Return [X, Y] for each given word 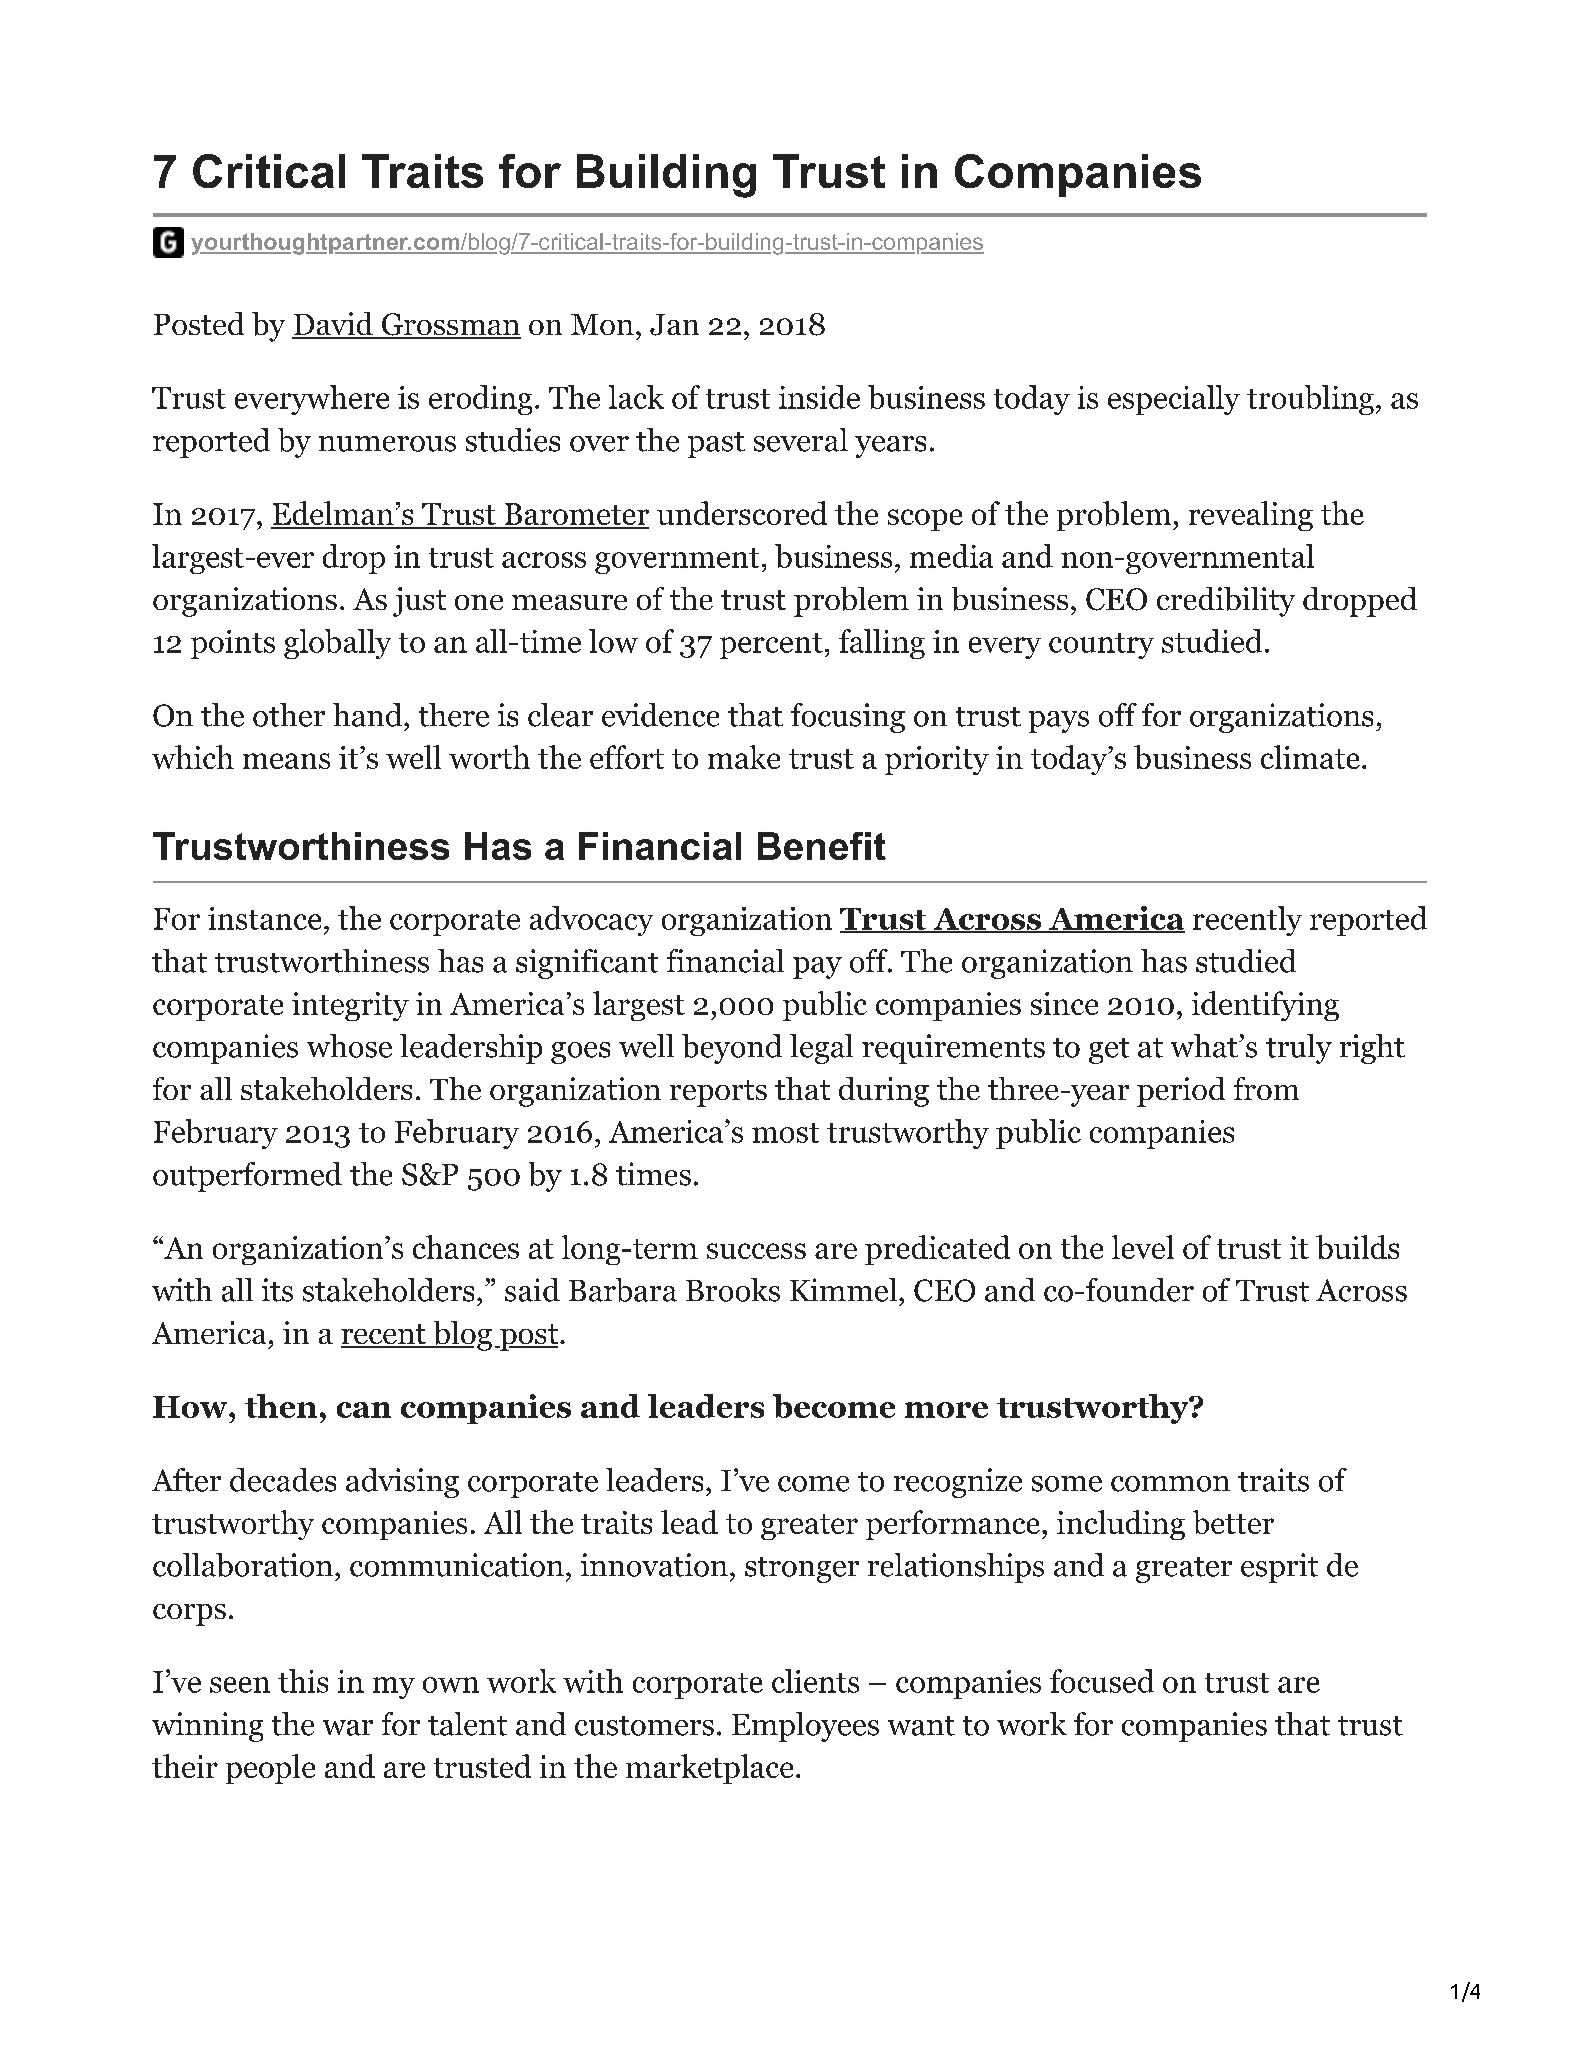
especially [1174, 400]
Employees [805, 1727]
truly [1299, 1049]
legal [821, 1049]
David [333, 325]
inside [819, 397]
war [348, 1728]
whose [349, 1046]
